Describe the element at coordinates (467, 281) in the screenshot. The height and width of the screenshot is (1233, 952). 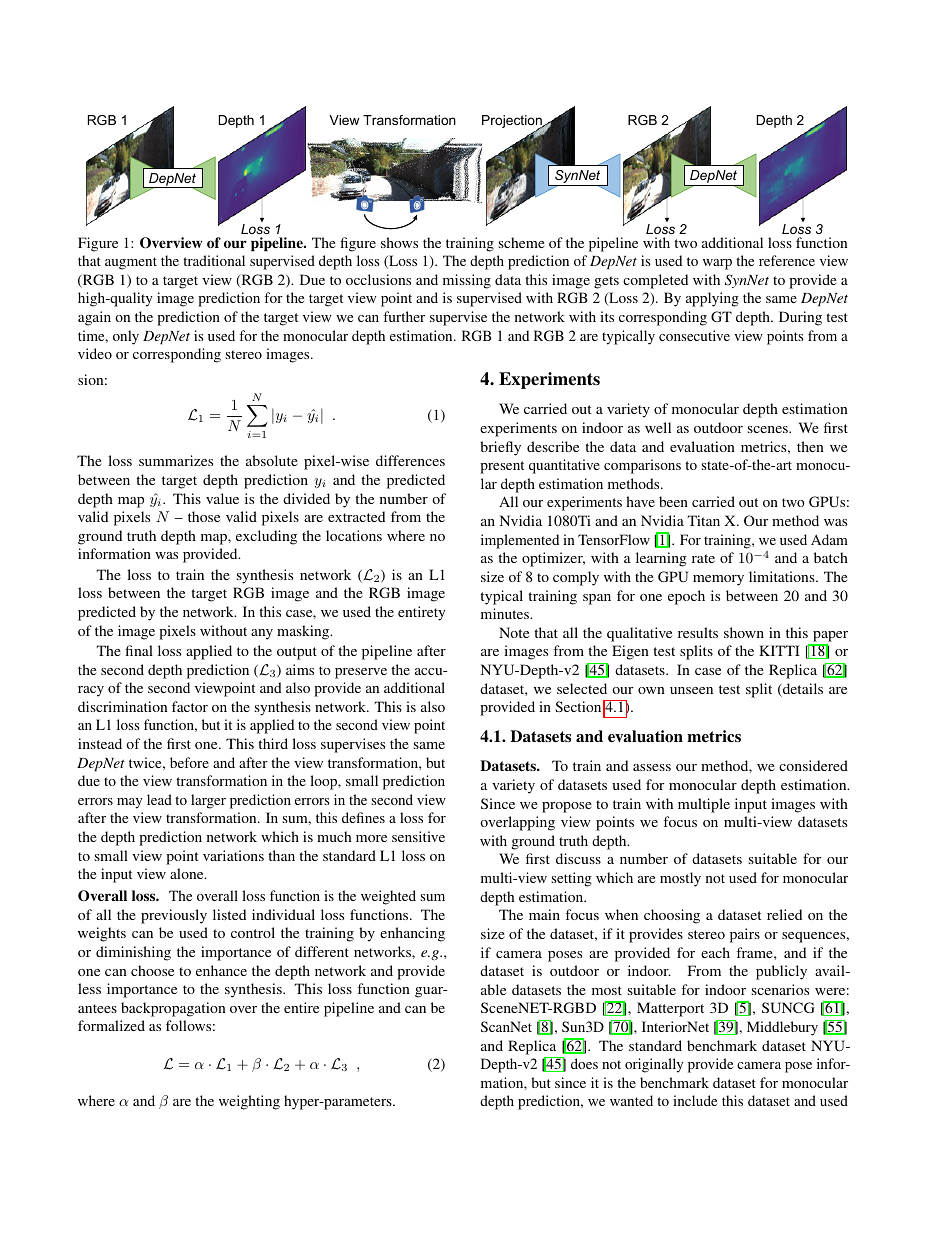
I see `missing` at that location.
